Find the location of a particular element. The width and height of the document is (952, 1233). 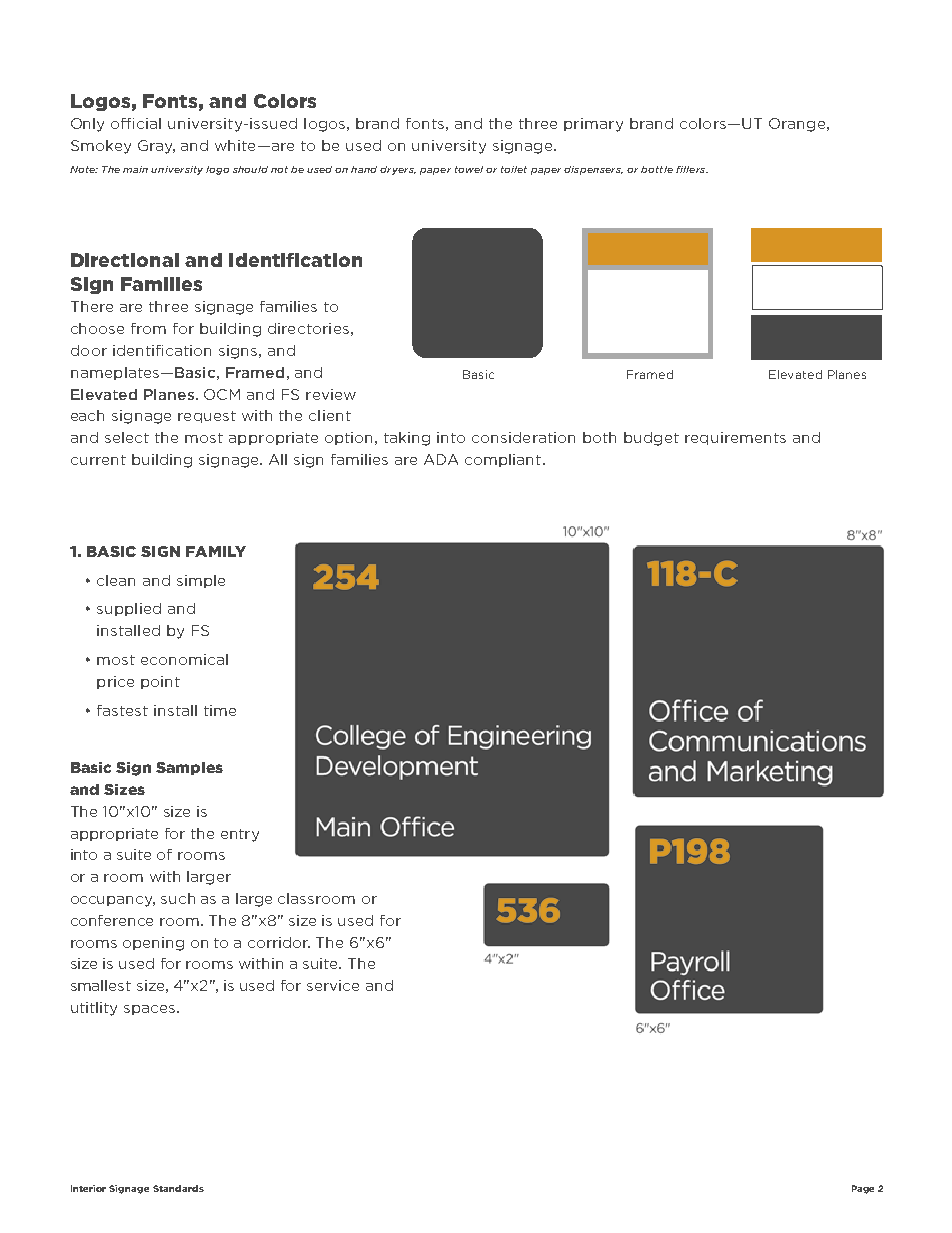

Page is located at coordinates (863, 1189).
